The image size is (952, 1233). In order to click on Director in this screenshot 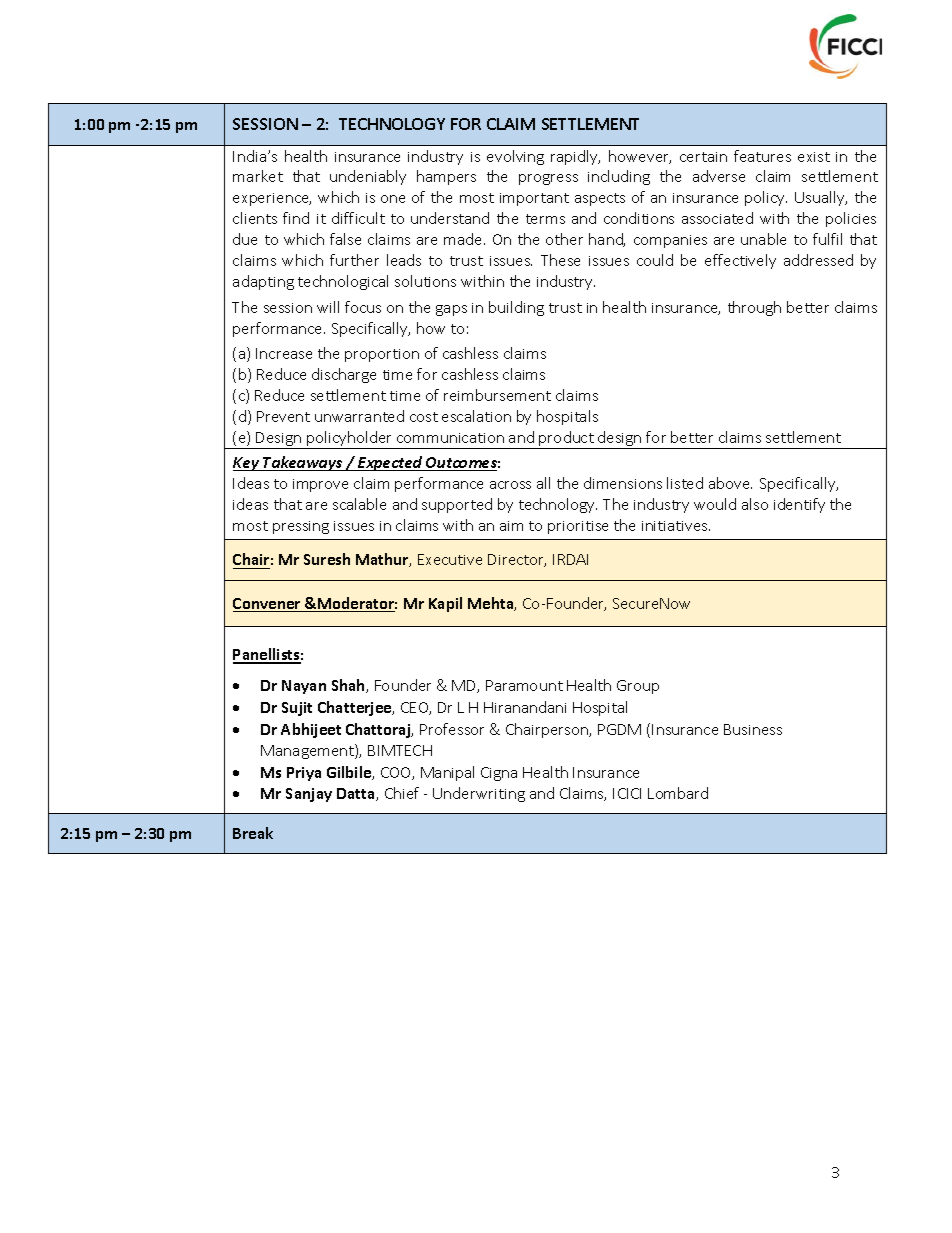, I will do `click(517, 560)`.
